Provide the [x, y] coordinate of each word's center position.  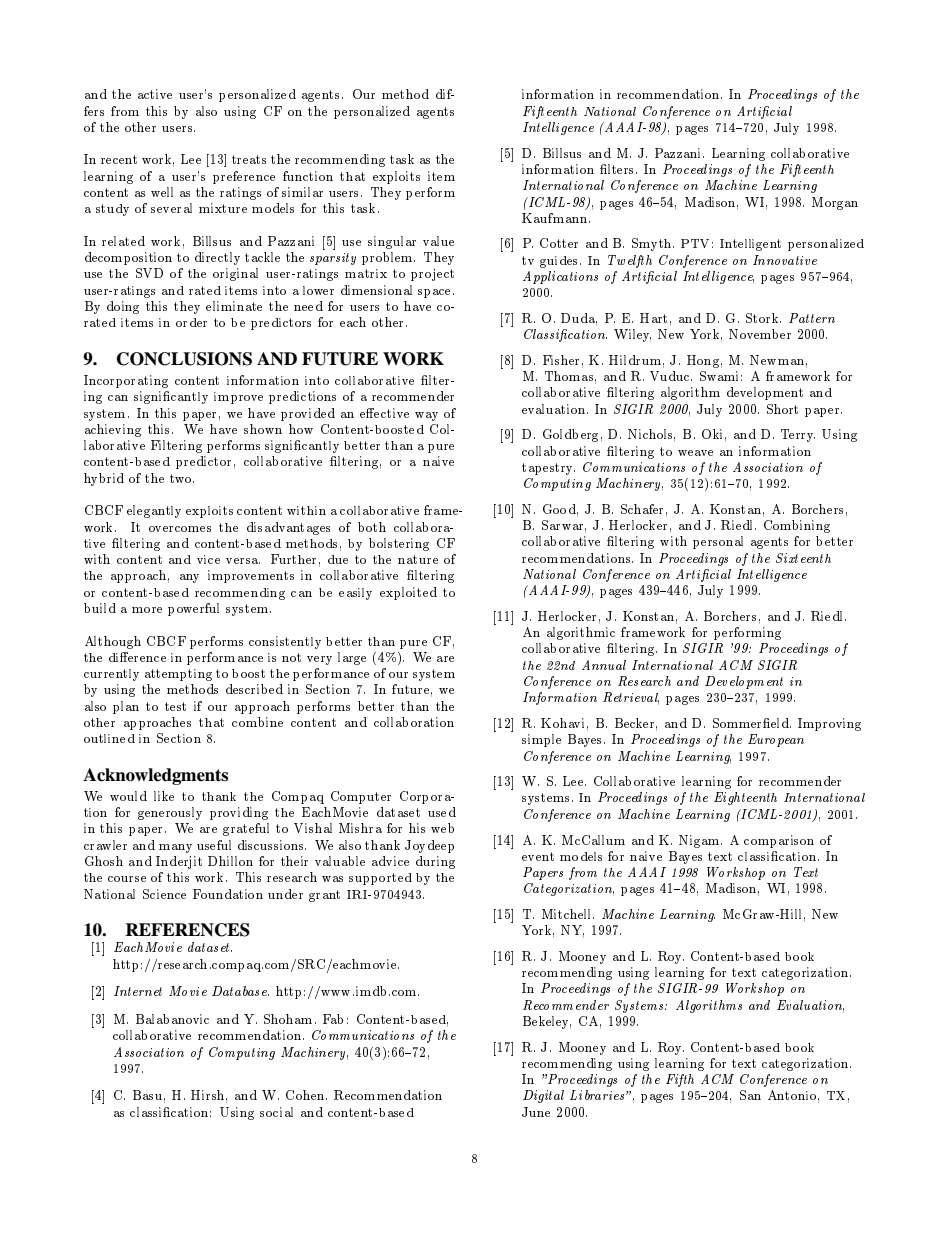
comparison [779, 841]
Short [782, 409]
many [175, 848]
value [438, 241]
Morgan [835, 203]
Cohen [306, 1095]
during [435, 862]
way [426, 416]
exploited [408, 593]
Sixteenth [803, 558]
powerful [193, 609]
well [162, 192]
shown [263, 429]
